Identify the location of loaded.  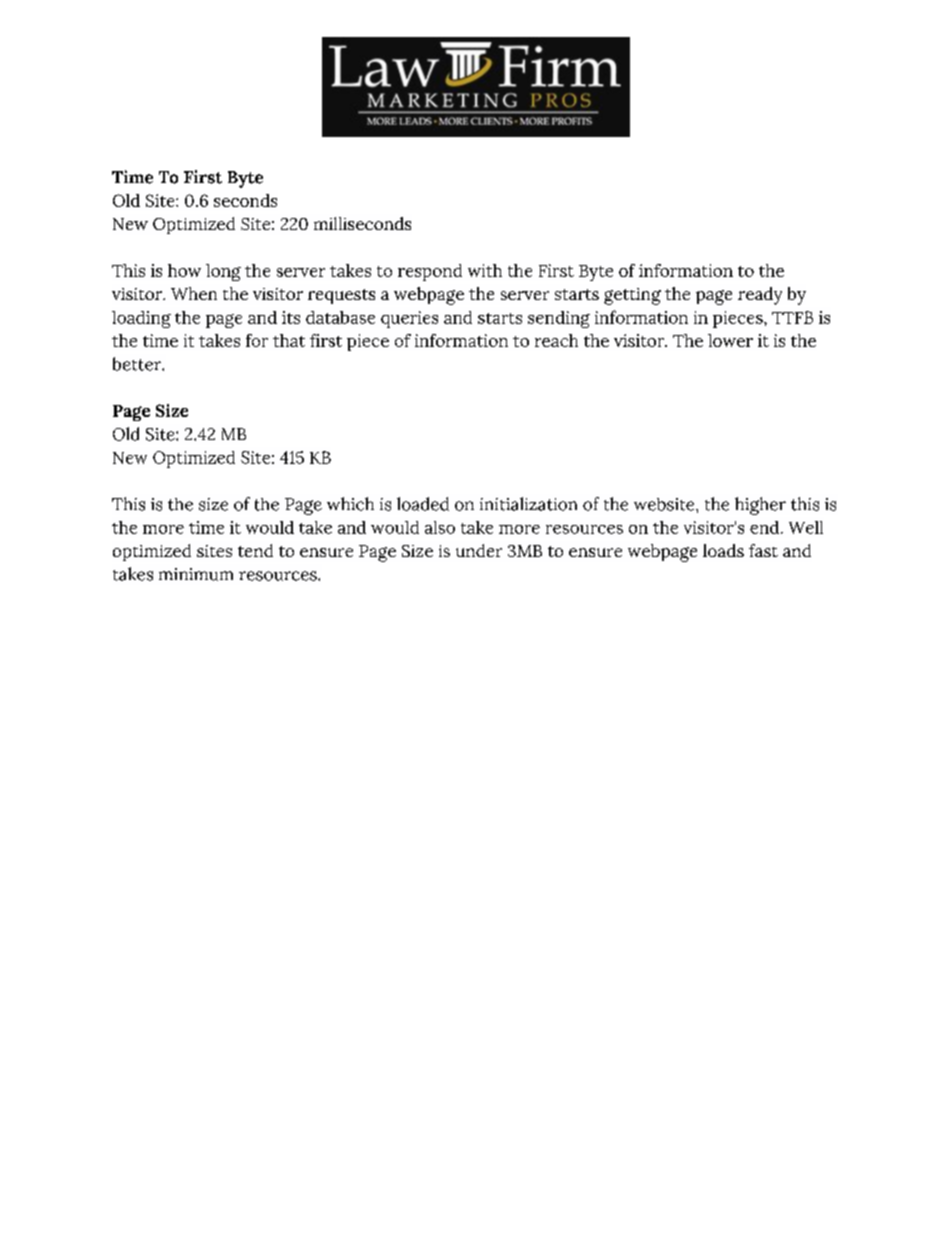
(423, 504).
